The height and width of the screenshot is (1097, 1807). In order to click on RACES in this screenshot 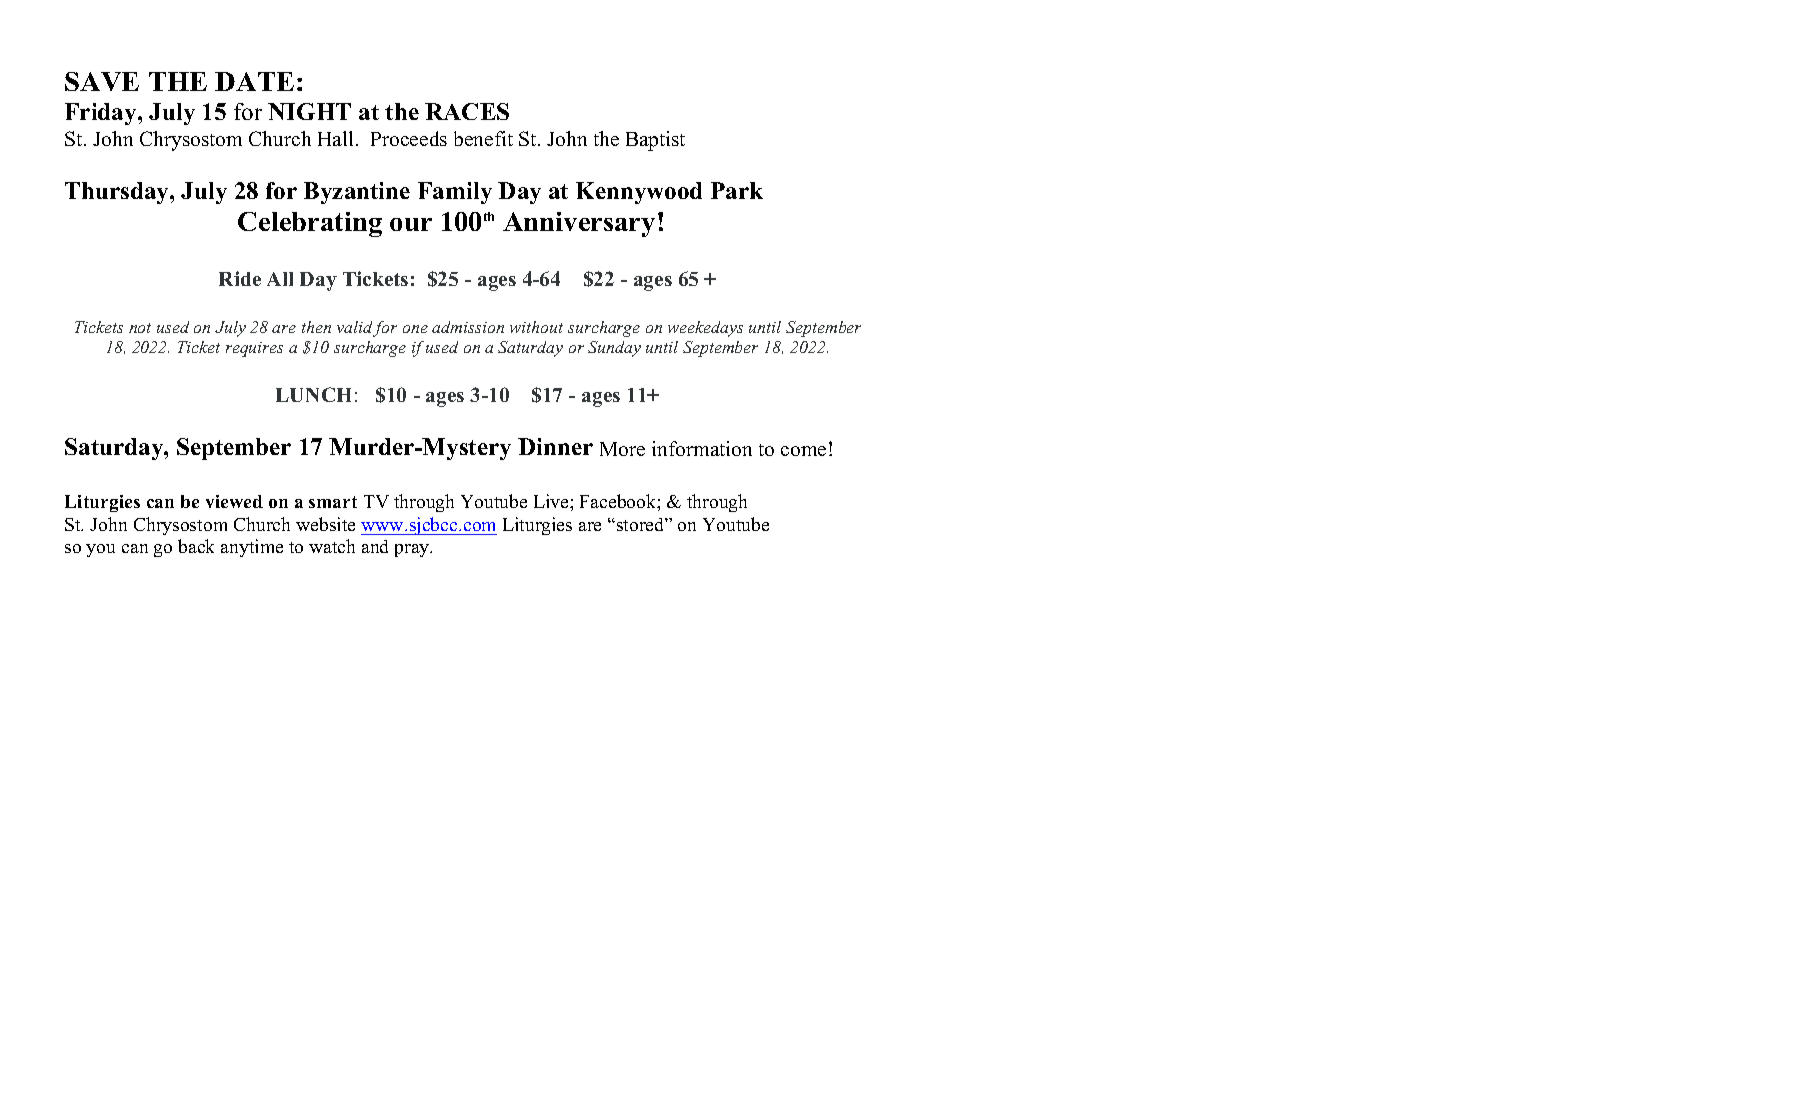, I will do `click(467, 111)`.
